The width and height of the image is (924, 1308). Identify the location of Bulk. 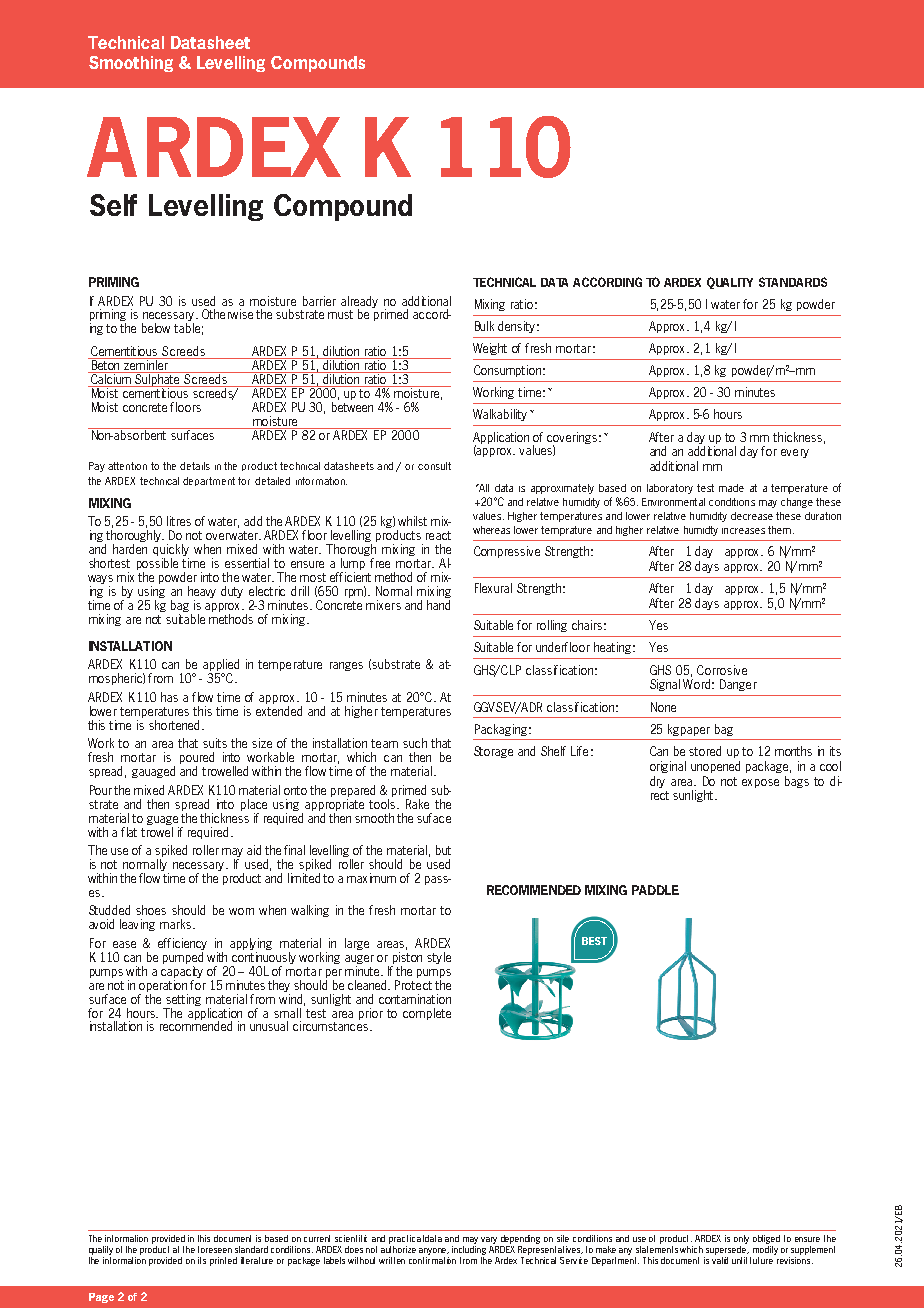
(484, 326).
